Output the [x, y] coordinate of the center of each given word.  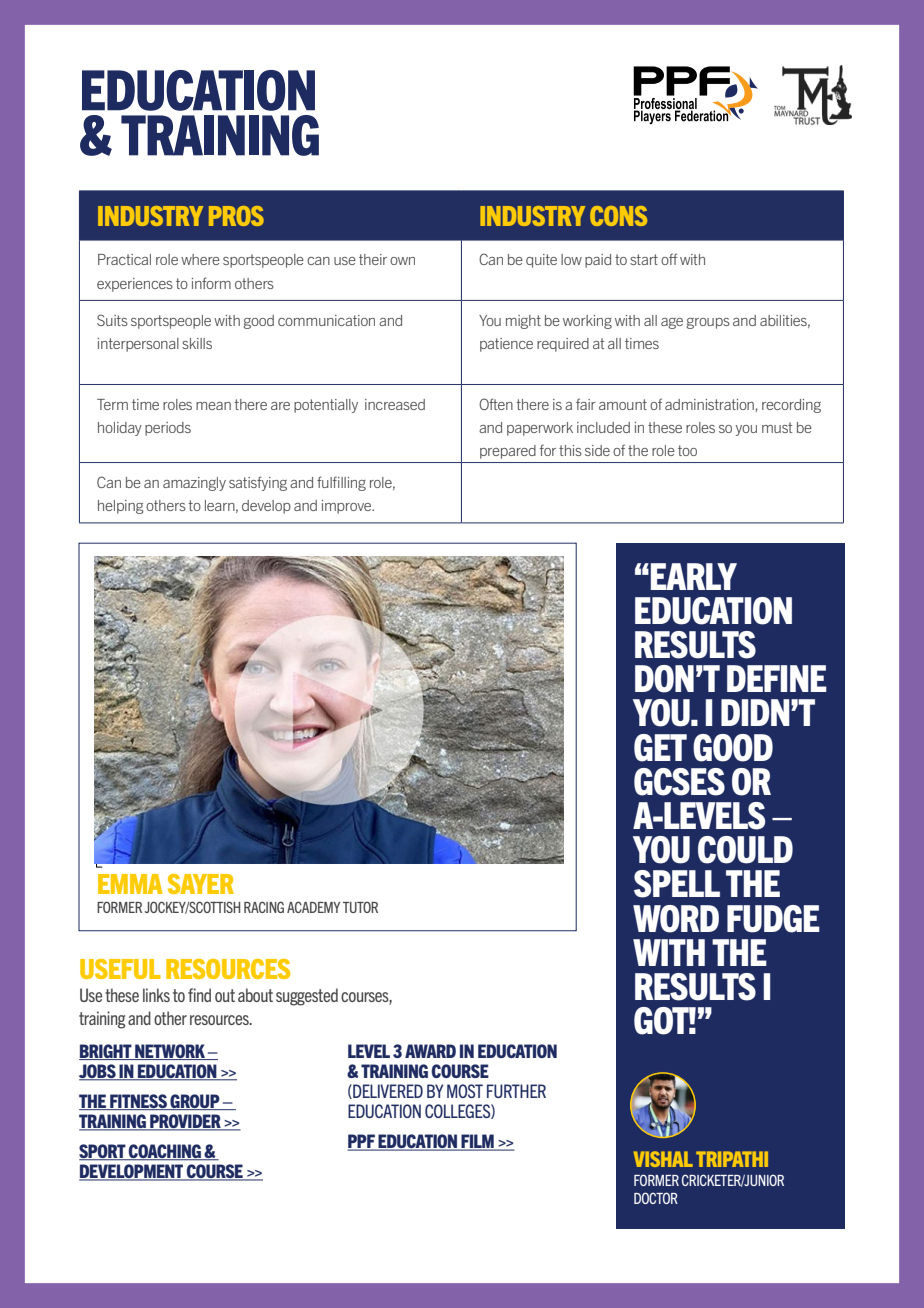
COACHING [165, 1152]
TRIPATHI [732, 1159]
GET [660, 748]
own [402, 261]
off [669, 259]
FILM [477, 1142]
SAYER [201, 884]
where [200, 259]
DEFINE [777, 678]
